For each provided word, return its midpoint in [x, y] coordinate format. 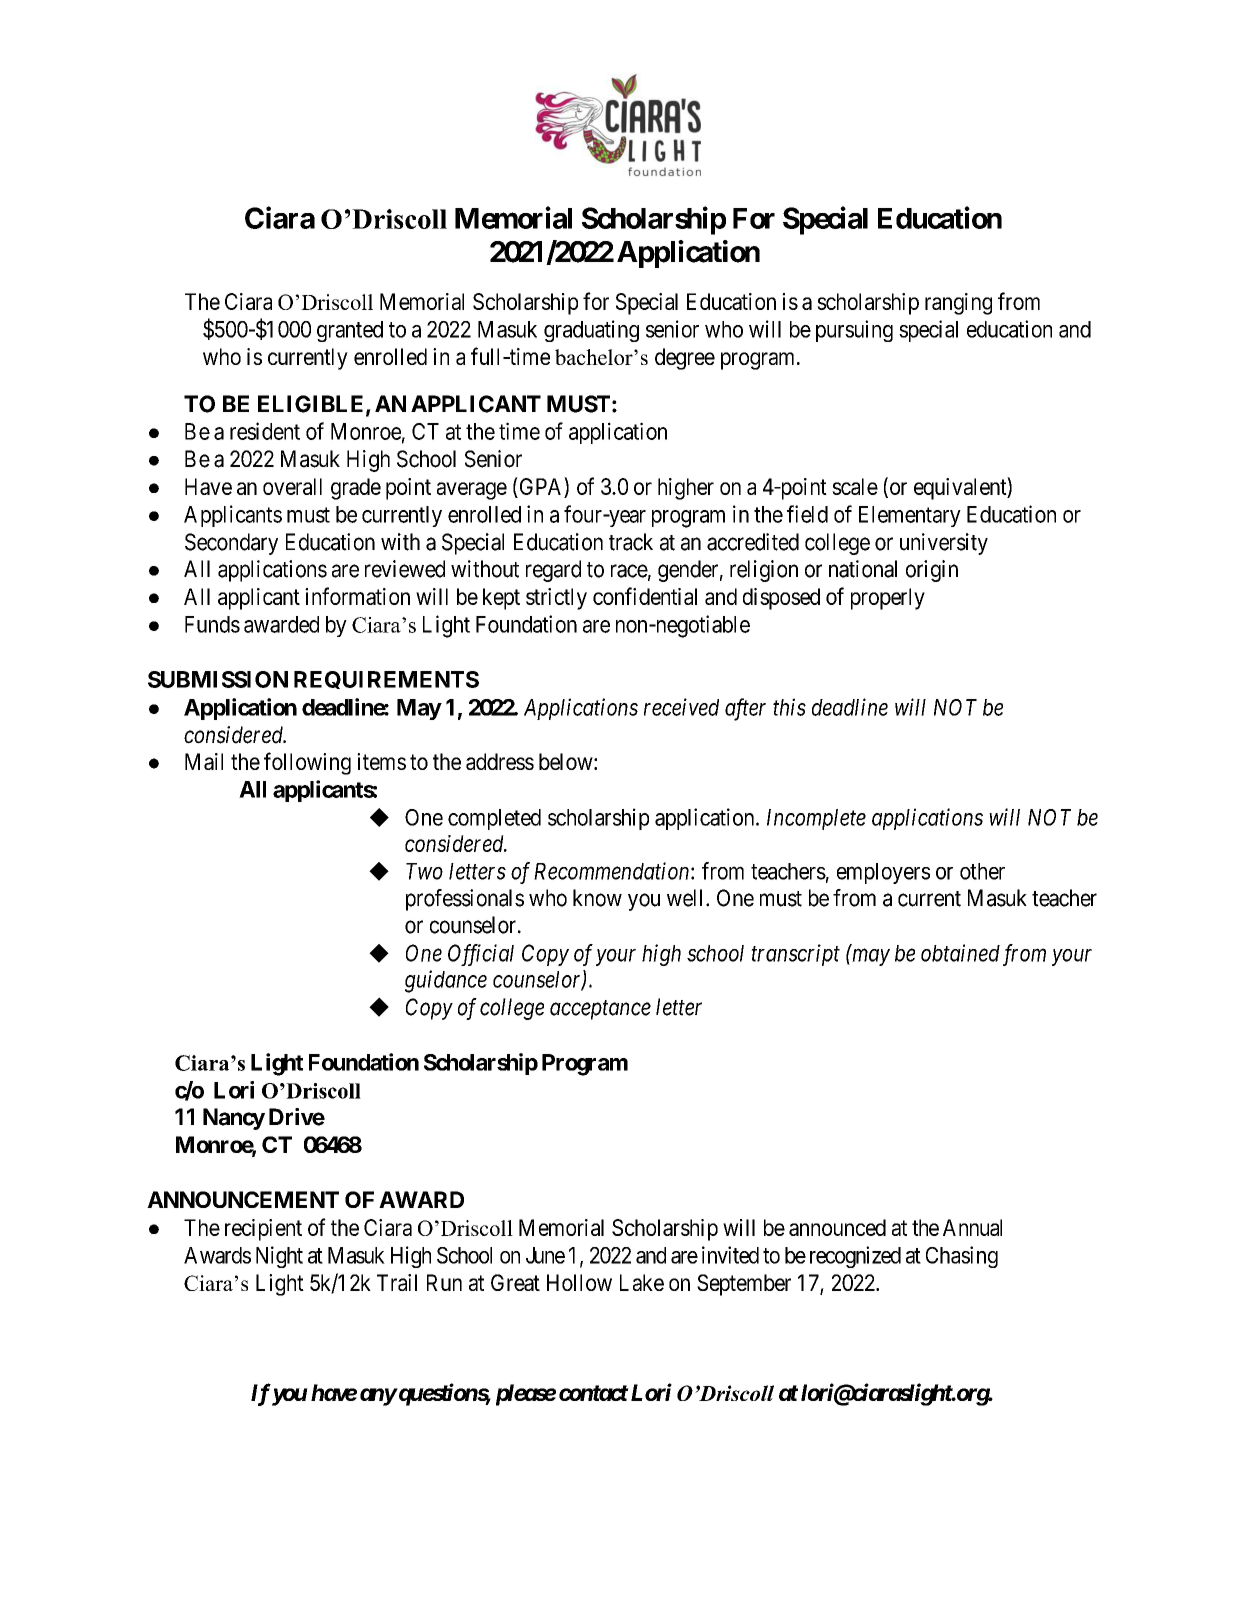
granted [350, 331]
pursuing [854, 331]
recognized [855, 1257]
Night [279, 1257]
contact [594, 1393]
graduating [591, 331]
